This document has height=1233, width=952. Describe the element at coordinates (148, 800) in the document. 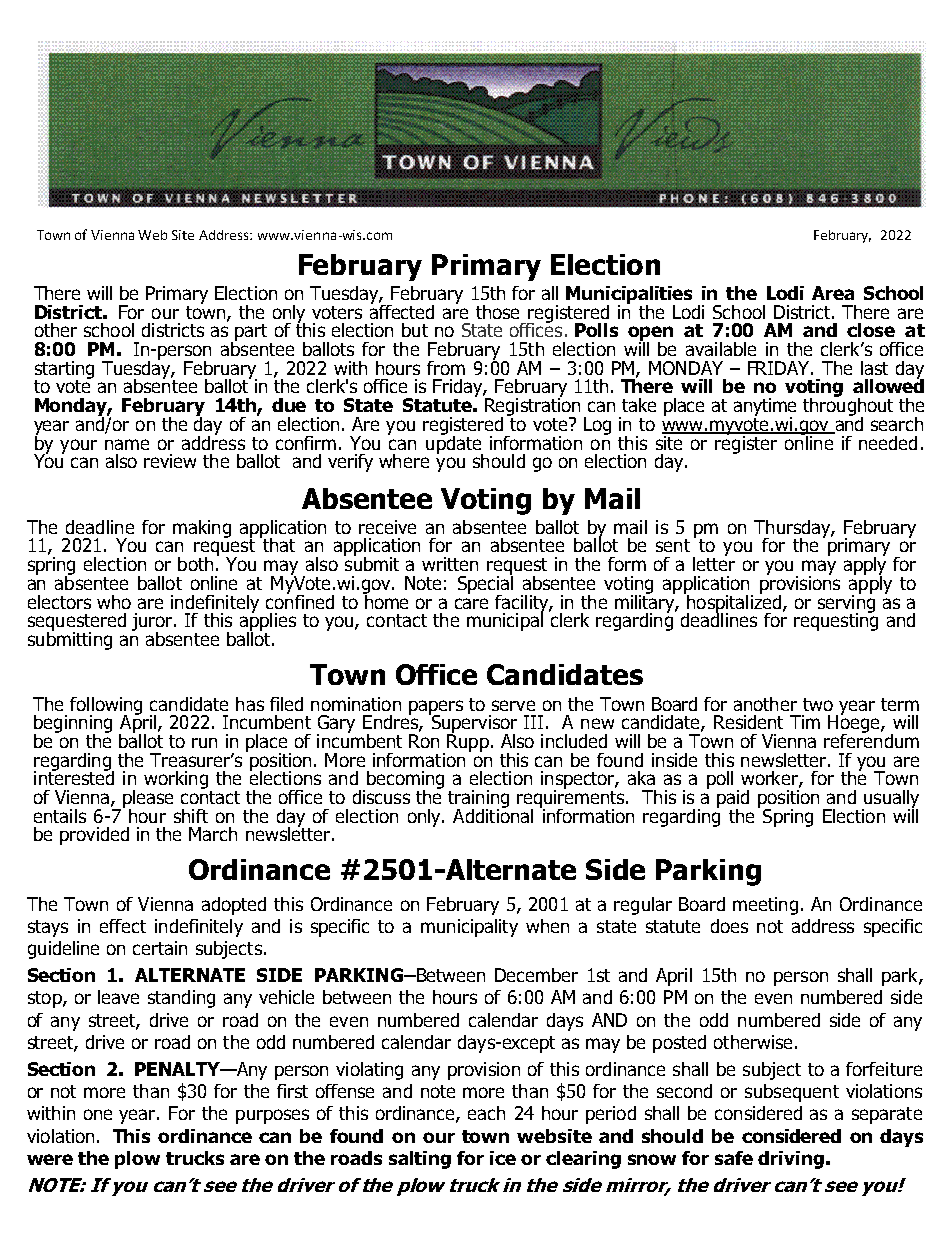

I see `please` at that location.
